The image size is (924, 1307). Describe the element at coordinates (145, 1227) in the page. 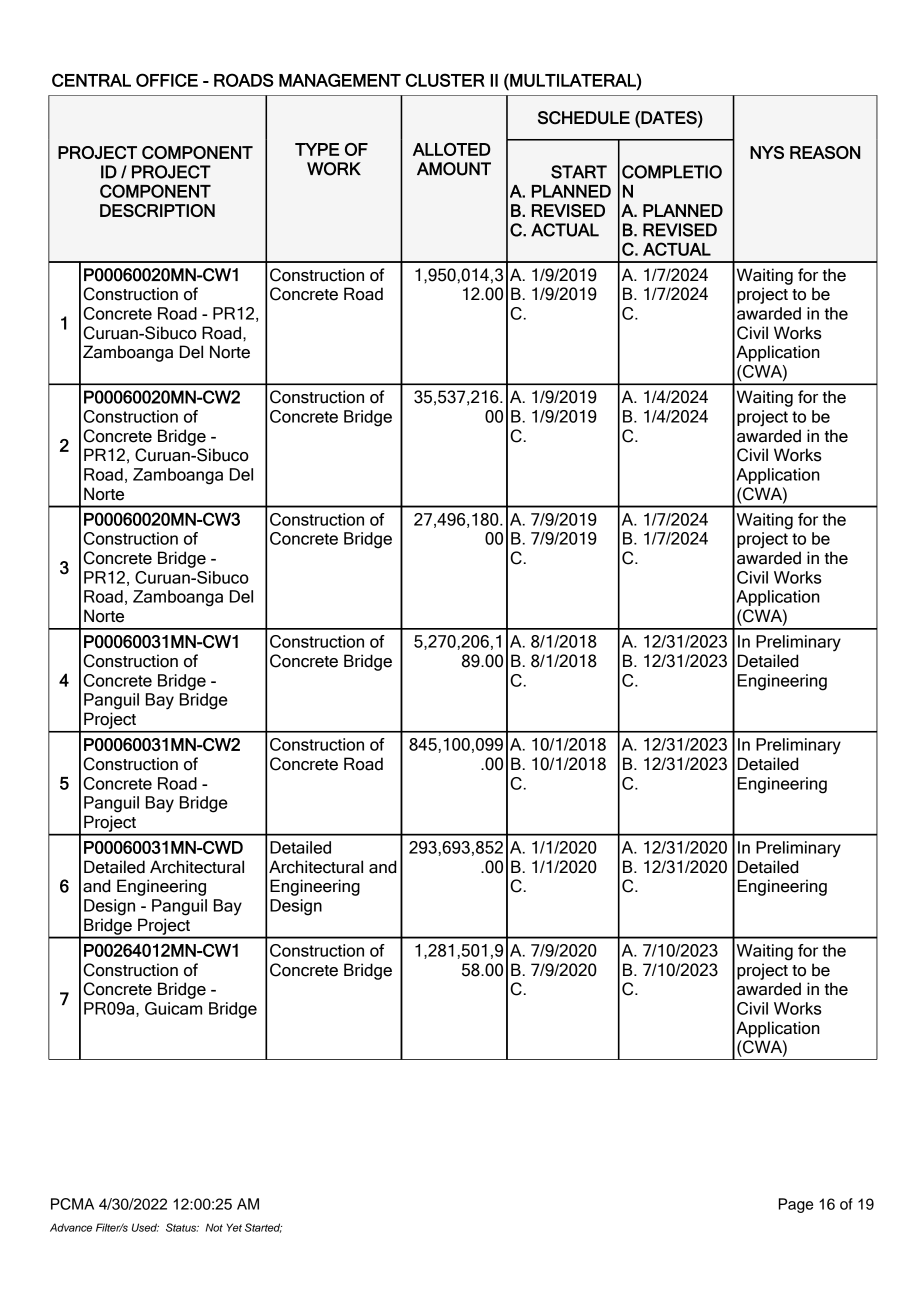

I see `Used` at that location.
